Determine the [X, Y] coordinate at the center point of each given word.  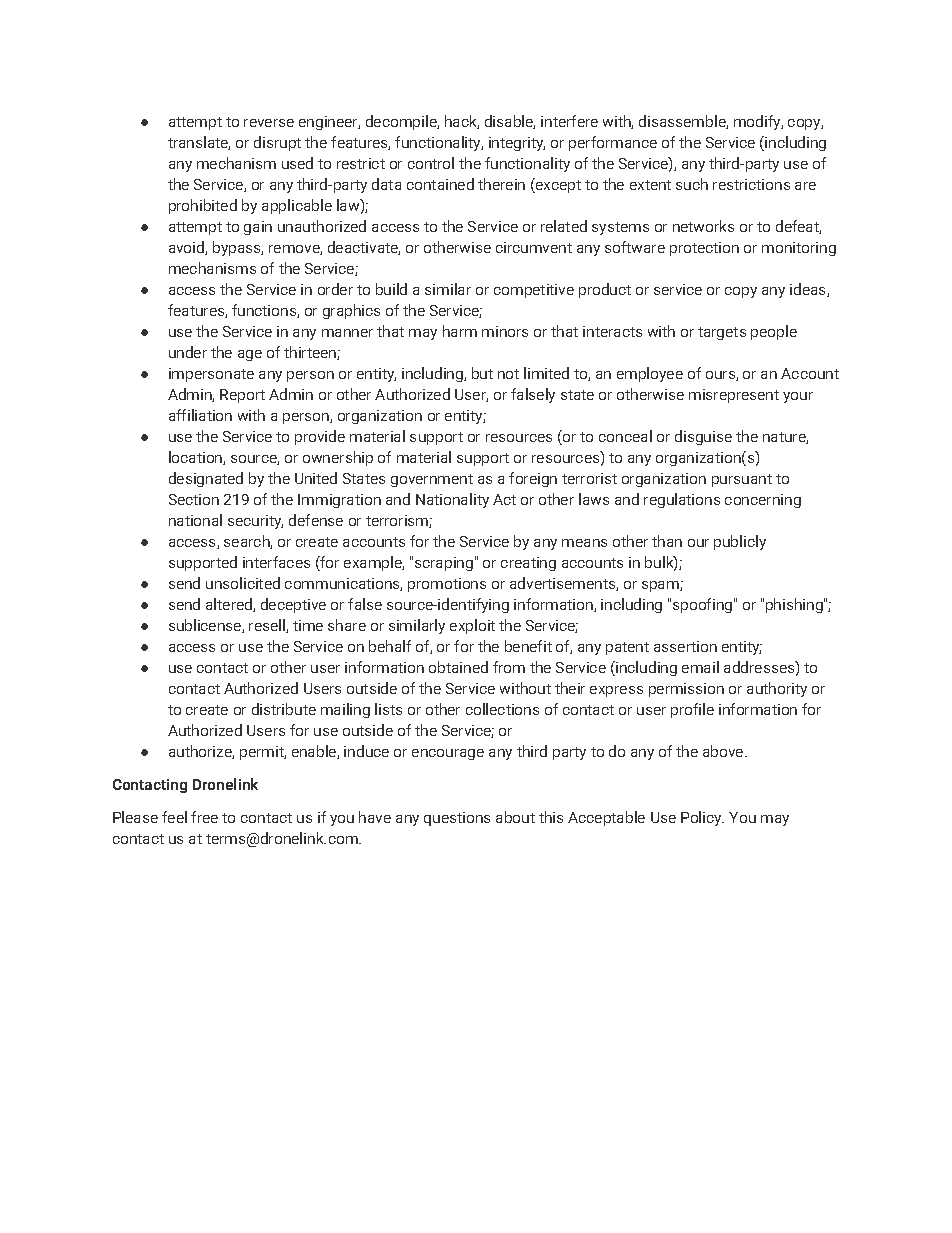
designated [206, 479]
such [692, 184]
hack [462, 122]
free [204, 817]
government [432, 480]
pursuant [742, 480]
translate [199, 143]
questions [457, 819]
